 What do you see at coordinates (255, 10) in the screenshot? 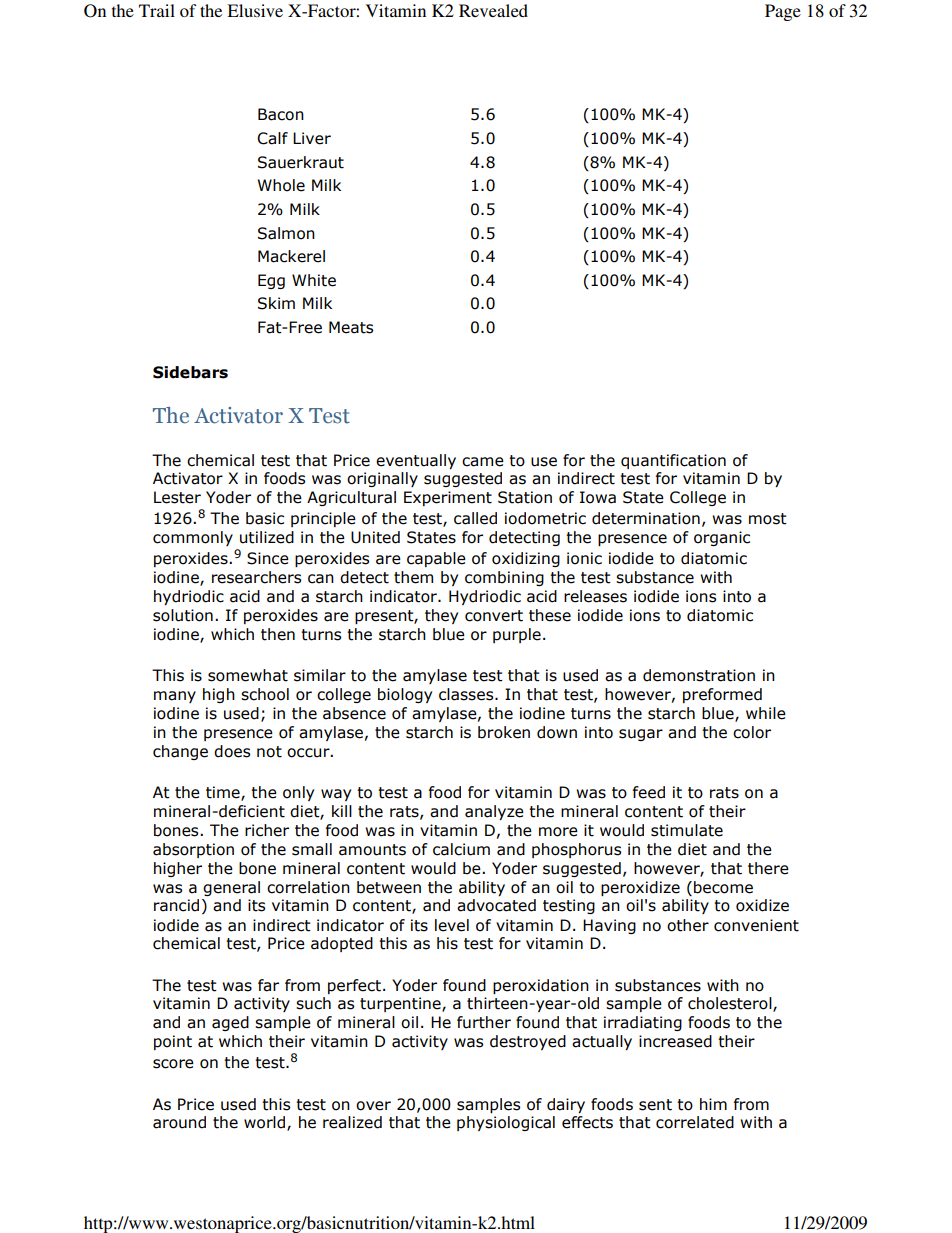
I see `Elusive` at bounding box center [255, 10].
